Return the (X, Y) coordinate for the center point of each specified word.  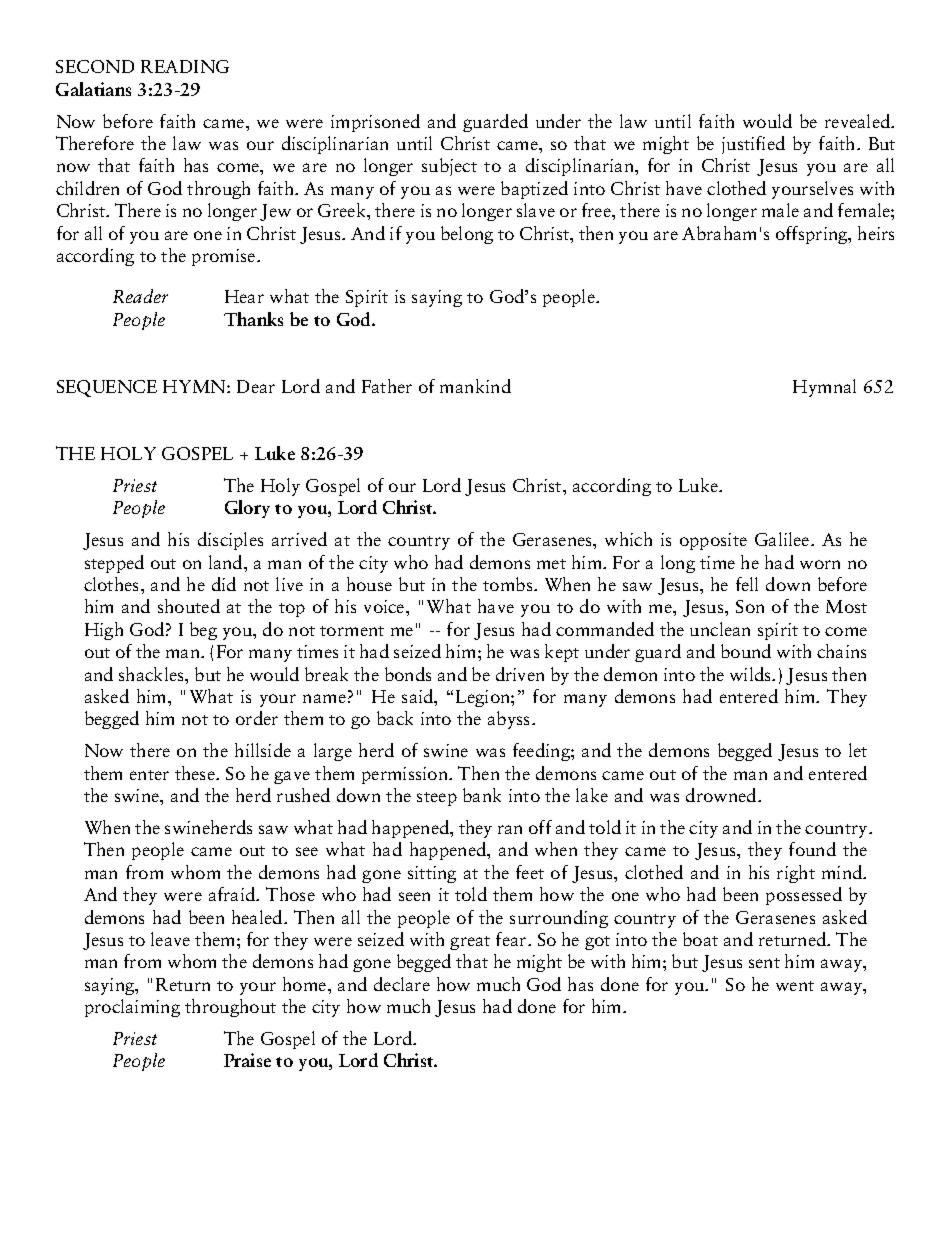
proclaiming (132, 1008)
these (196, 773)
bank (482, 795)
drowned (722, 795)
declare (402, 984)
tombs (509, 584)
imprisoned (375, 123)
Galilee (783, 539)
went (795, 986)
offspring (813, 235)
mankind (475, 386)
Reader (140, 296)
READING (185, 66)
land (227, 562)
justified (753, 145)
